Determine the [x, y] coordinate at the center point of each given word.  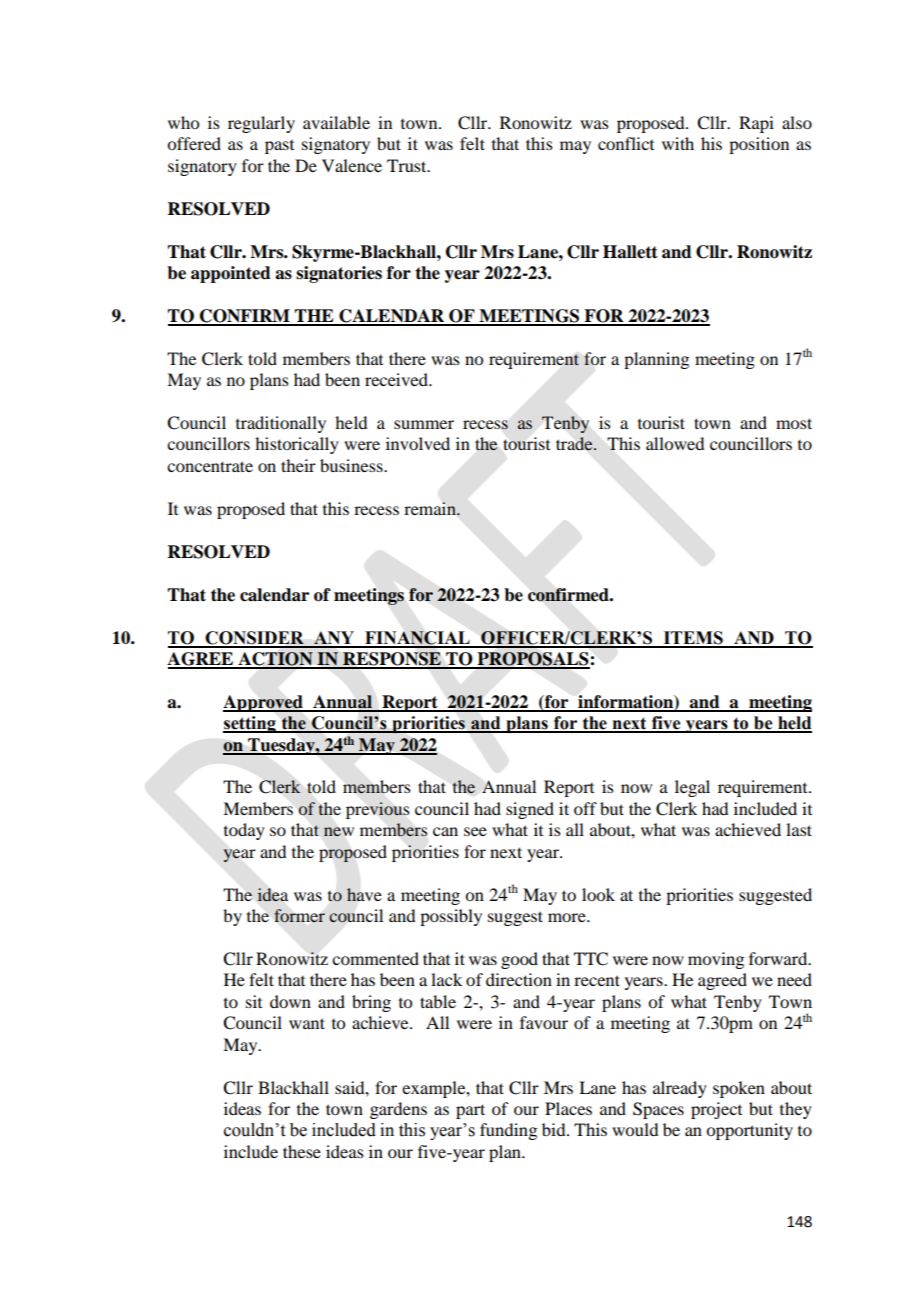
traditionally [281, 424]
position [759, 145]
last [799, 829]
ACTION [275, 660]
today [244, 831]
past [279, 147]
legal [692, 788]
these [302, 1151]
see [475, 831]
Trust [408, 165]
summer [424, 424]
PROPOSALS [532, 660]
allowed [675, 443]
